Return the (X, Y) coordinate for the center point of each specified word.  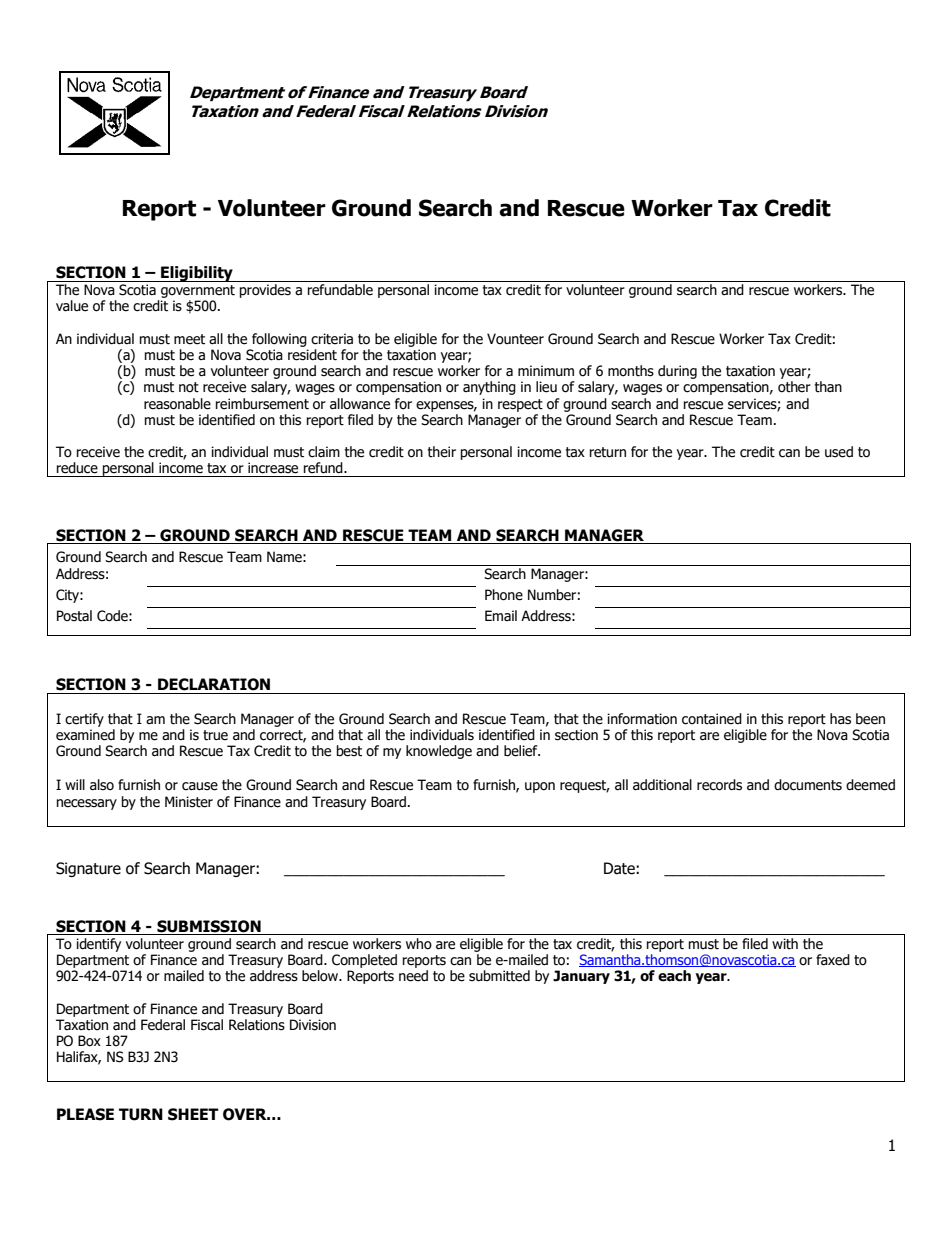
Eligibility (197, 274)
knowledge (439, 752)
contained (712, 719)
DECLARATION (214, 684)
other (794, 387)
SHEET (193, 1114)
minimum (546, 371)
